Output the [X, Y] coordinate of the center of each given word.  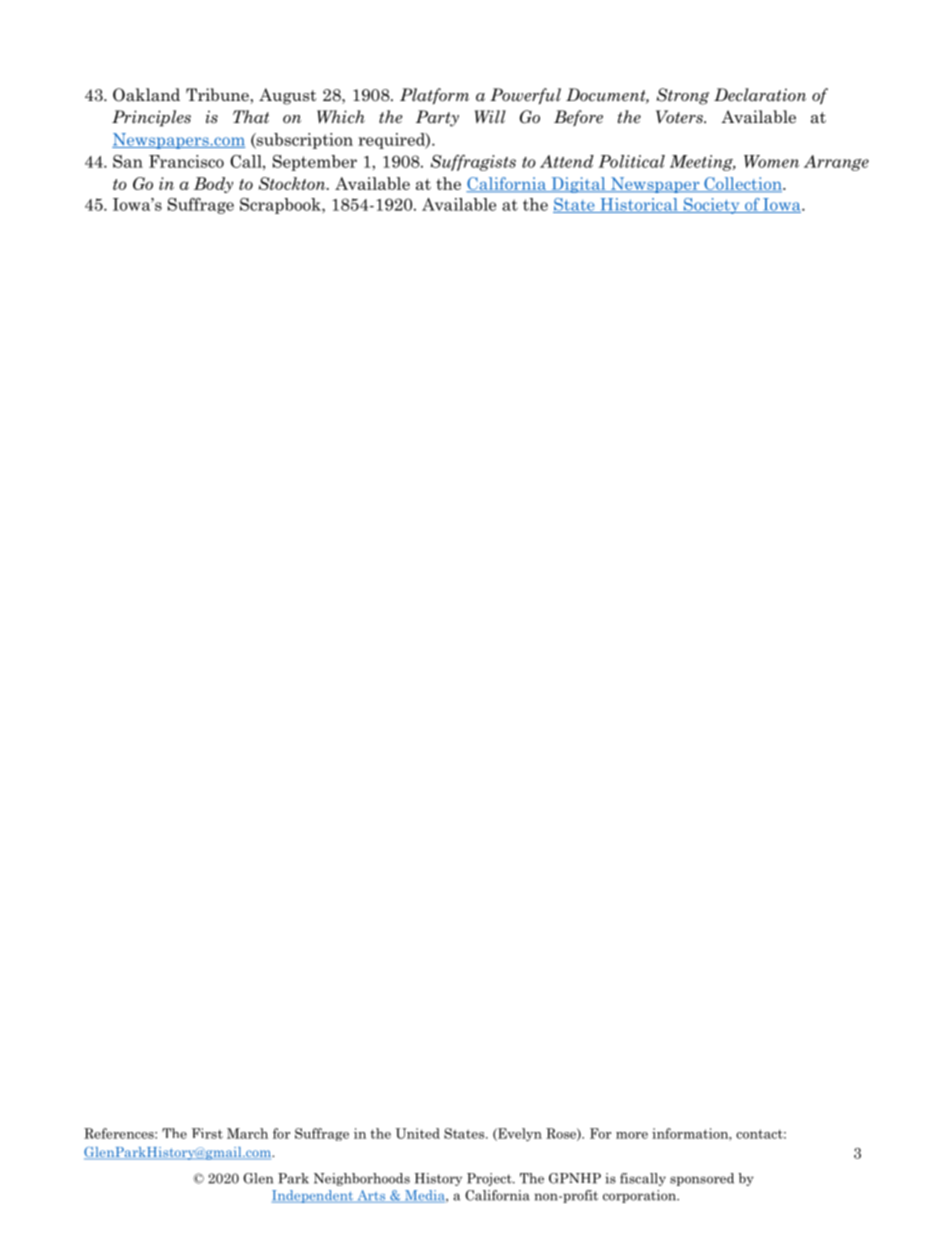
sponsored [702, 1179]
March [247, 1133]
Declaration [760, 95]
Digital [578, 185]
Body [213, 185]
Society [711, 206]
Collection [743, 184]
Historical [639, 205]
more [632, 1135]
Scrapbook [281, 206]
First [207, 1133]
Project [490, 1179]
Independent [314, 1196]
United [417, 1133]
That [251, 117]
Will [490, 116]
